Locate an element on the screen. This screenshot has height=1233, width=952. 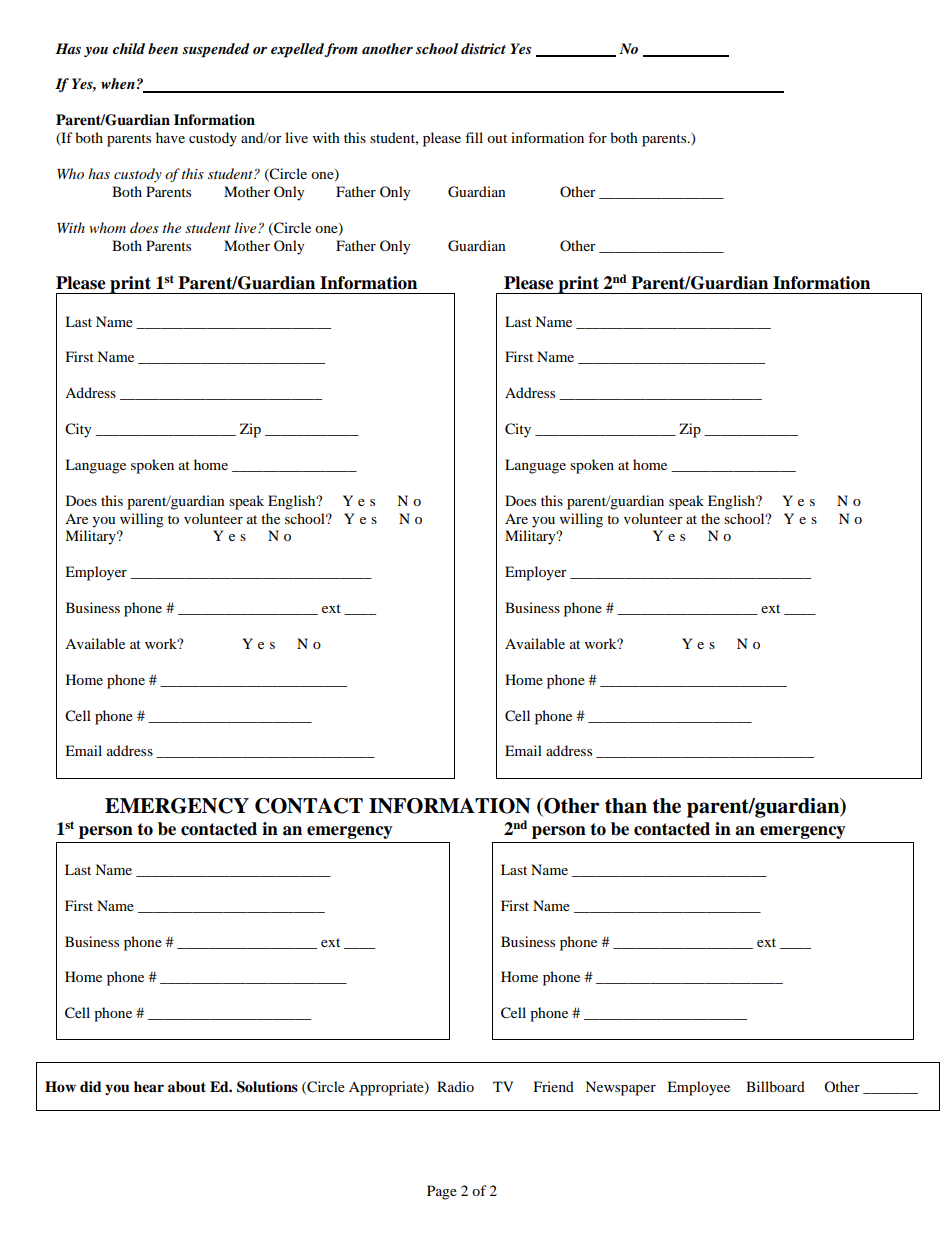
when is located at coordinates (118, 83).
